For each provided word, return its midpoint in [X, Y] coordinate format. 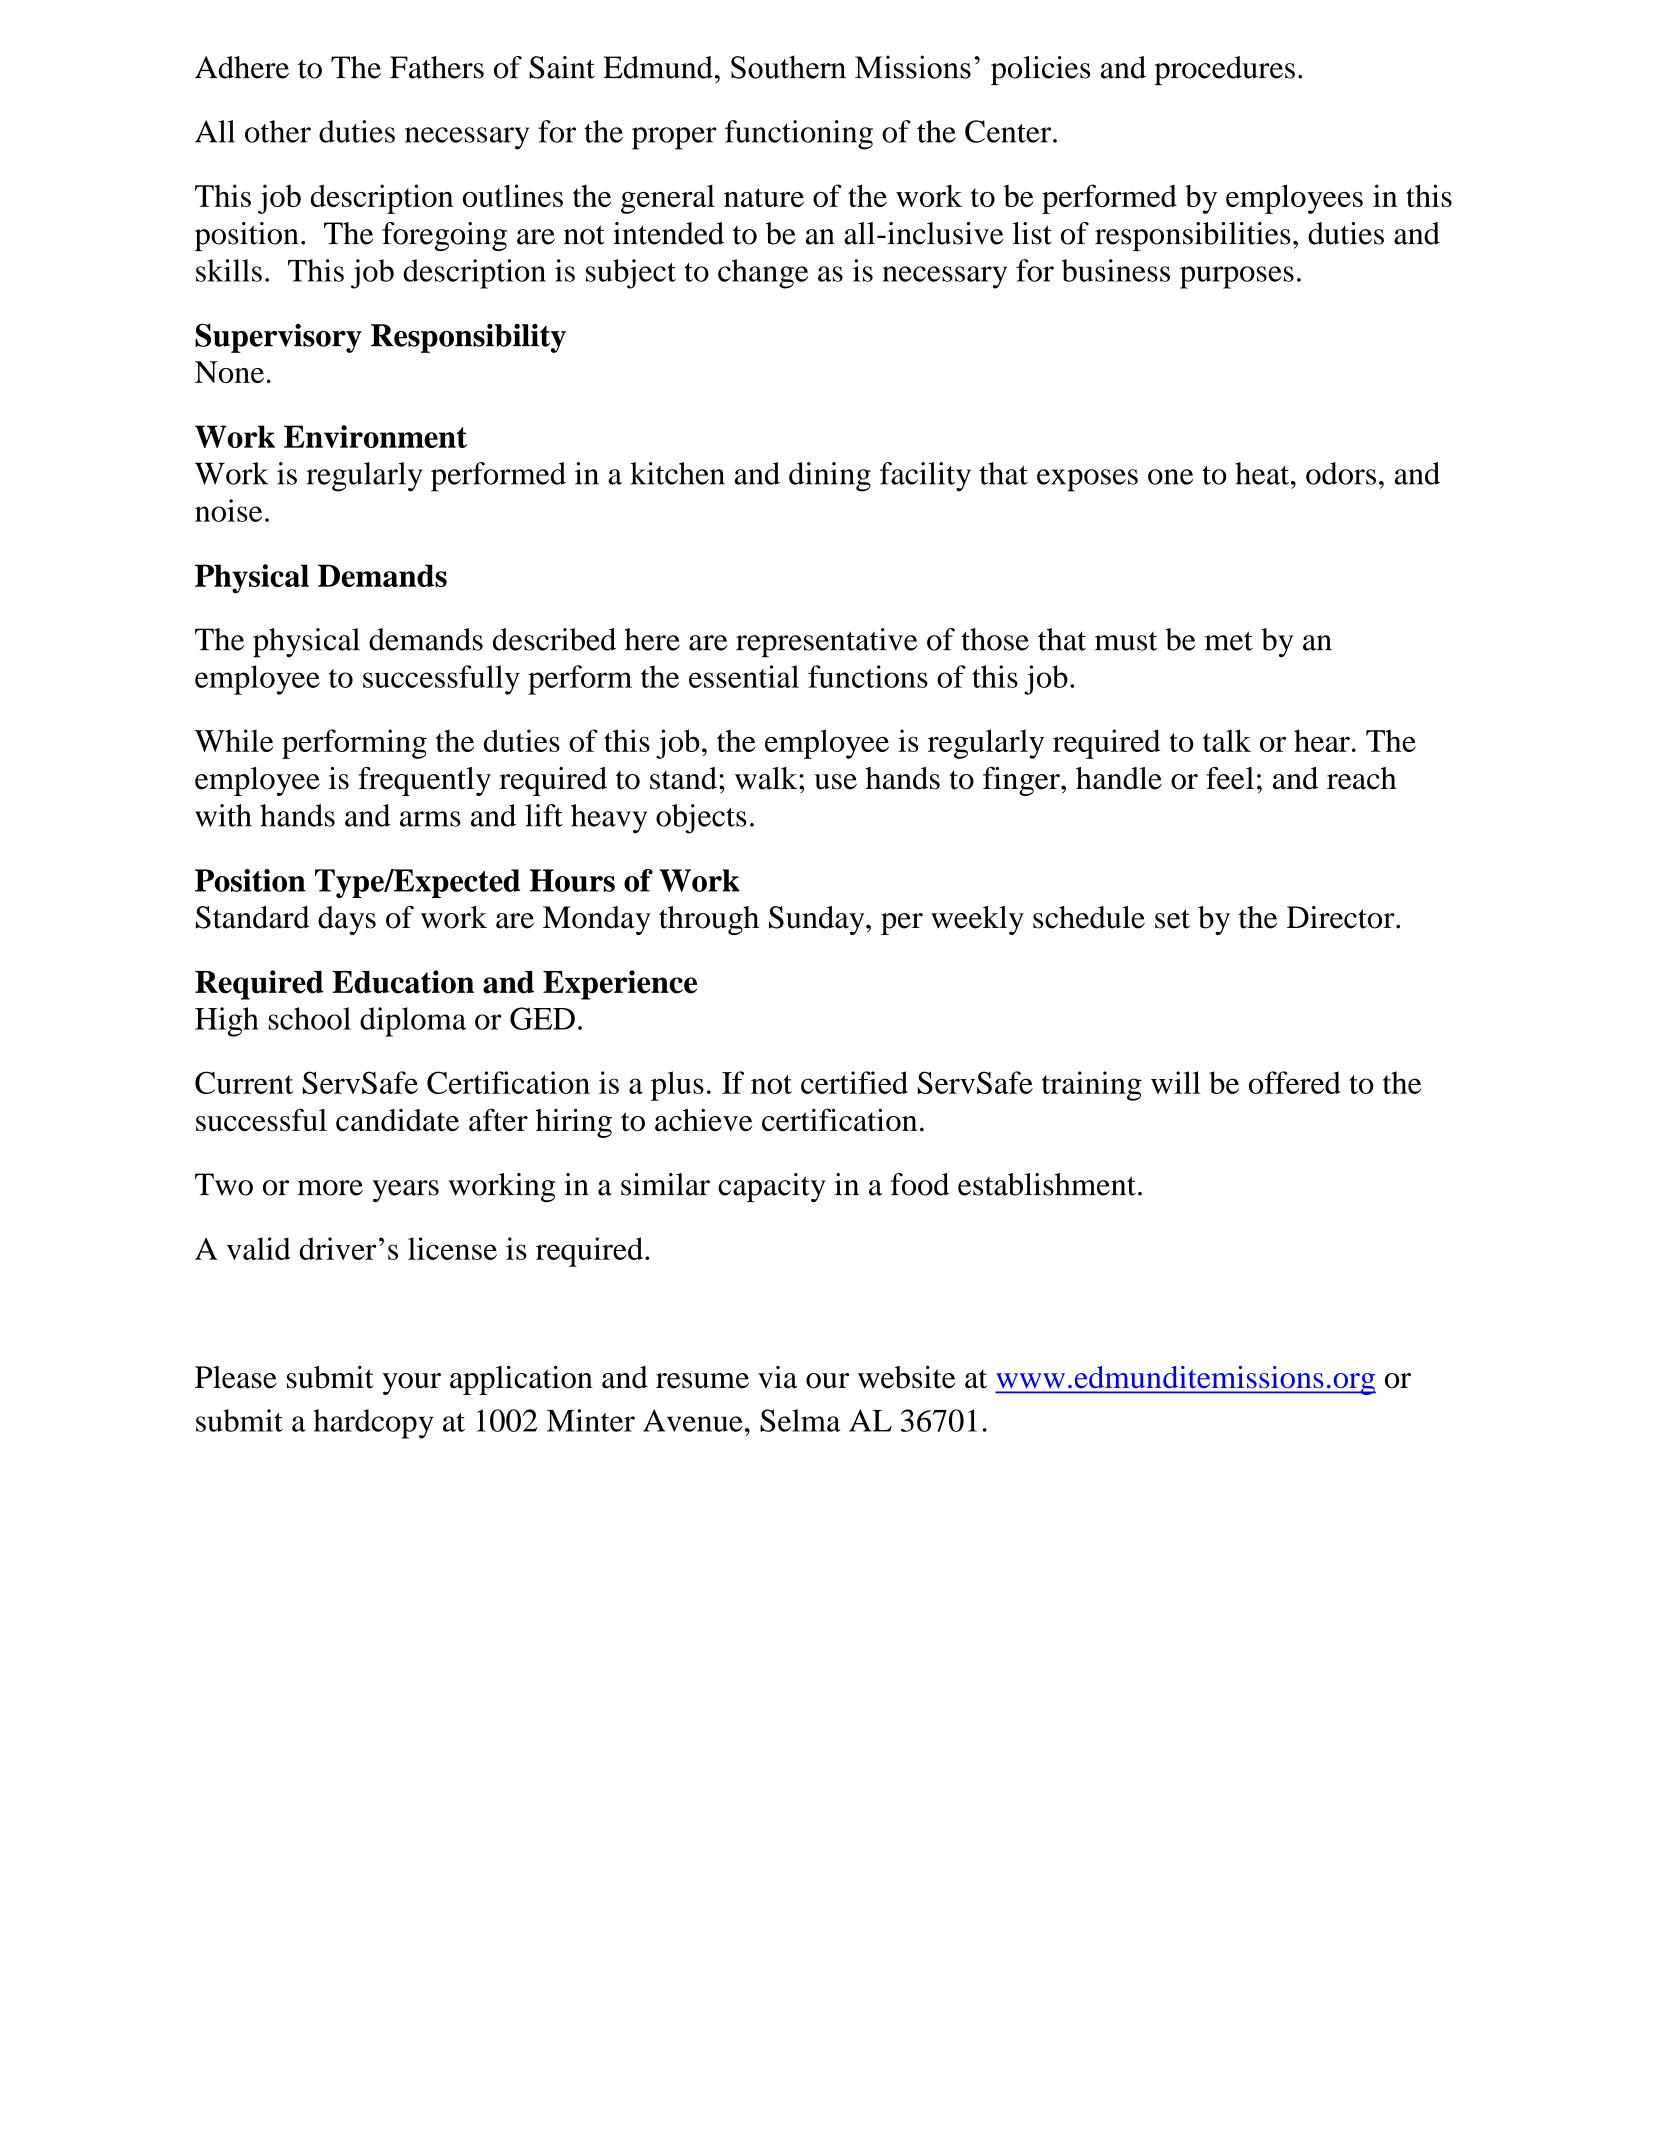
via [777, 1377]
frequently [424, 781]
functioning [799, 135]
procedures [1224, 70]
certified [854, 1082]
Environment [375, 436]
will [1176, 1082]
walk [767, 778]
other [278, 131]
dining [830, 477]
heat [1263, 473]
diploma [413, 1022]
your [411, 1384]
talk [1227, 740]
